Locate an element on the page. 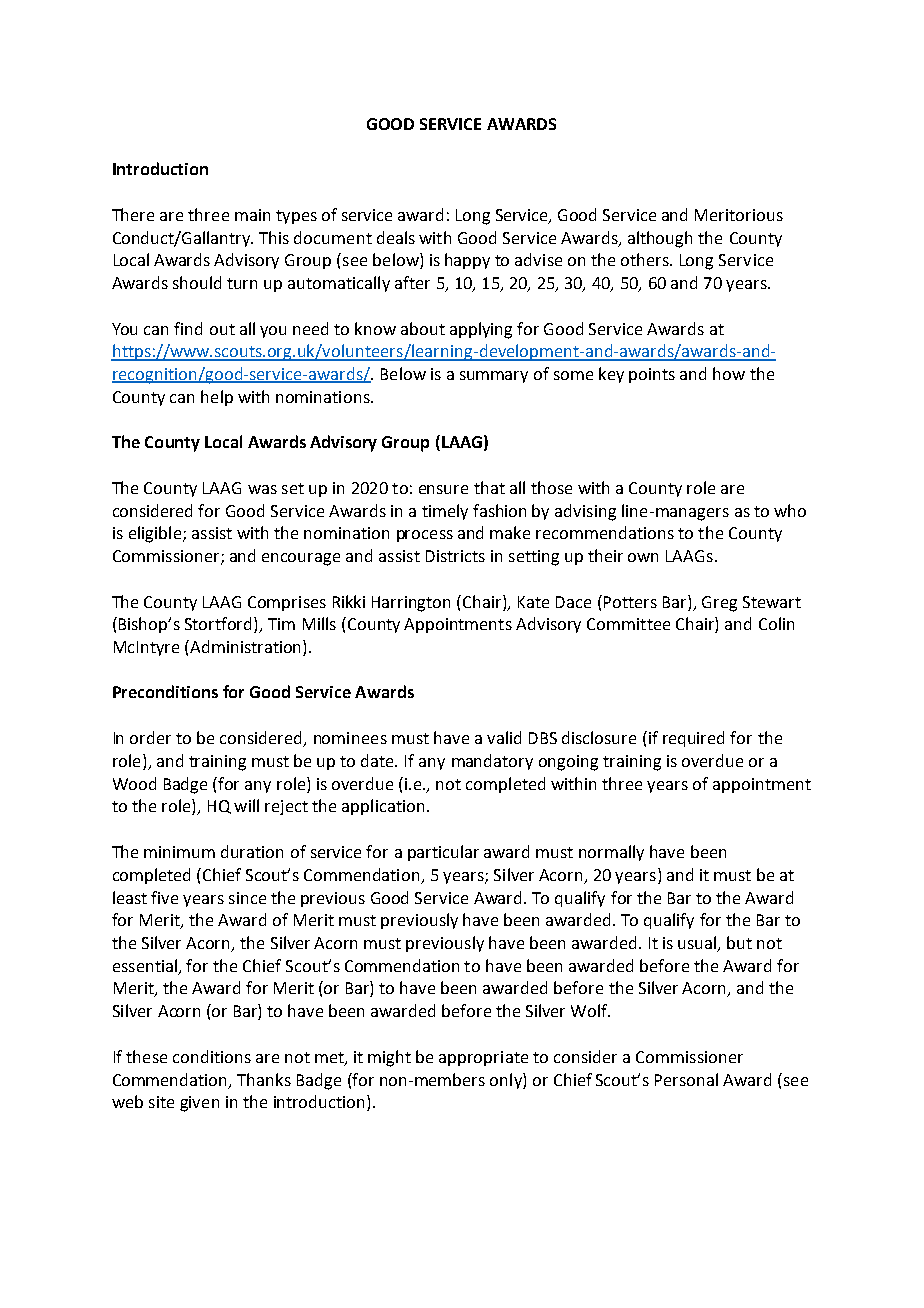 This page has width=924, height=1308. given is located at coordinates (199, 1104).
